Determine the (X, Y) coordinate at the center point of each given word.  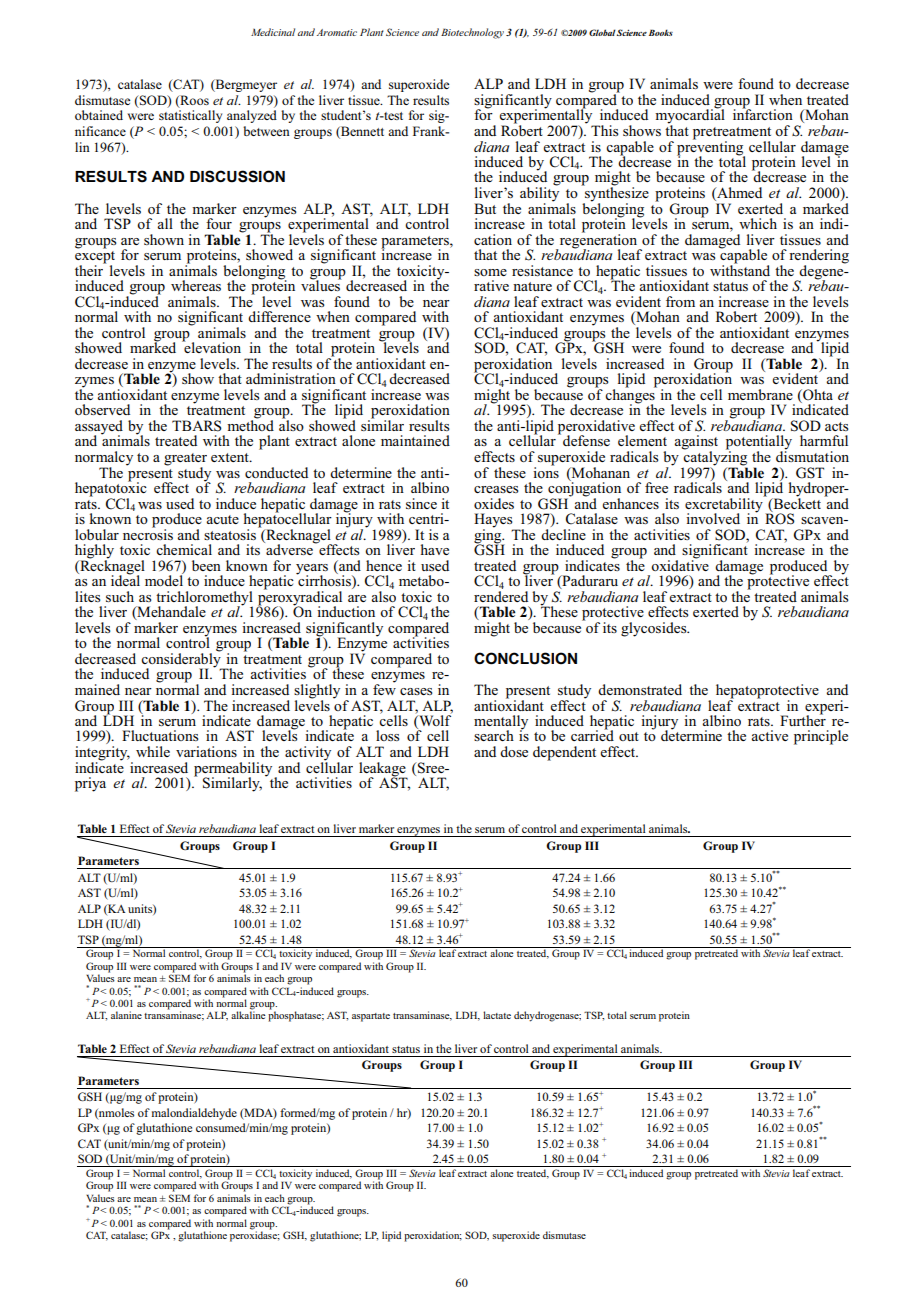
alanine (126, 1015)
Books (661, 32)
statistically (190, 116)
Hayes (494, 521)
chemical (184, 549)
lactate (497, 1015)
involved (713, 518)
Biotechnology (472, 33)
